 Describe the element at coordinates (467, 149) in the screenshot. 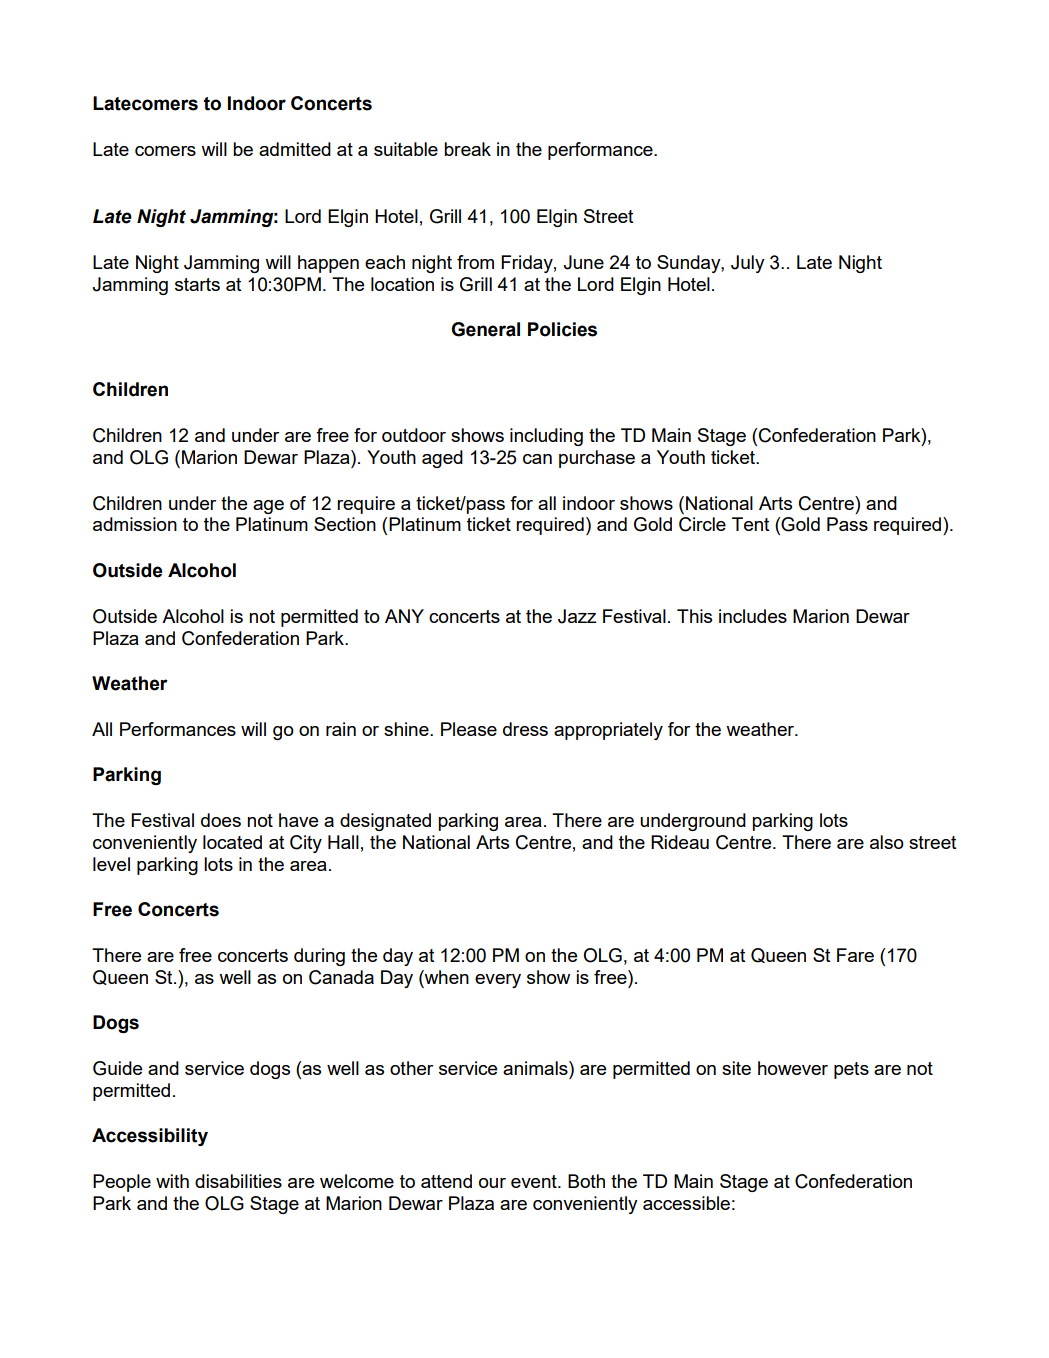

I see `break` at that location.
